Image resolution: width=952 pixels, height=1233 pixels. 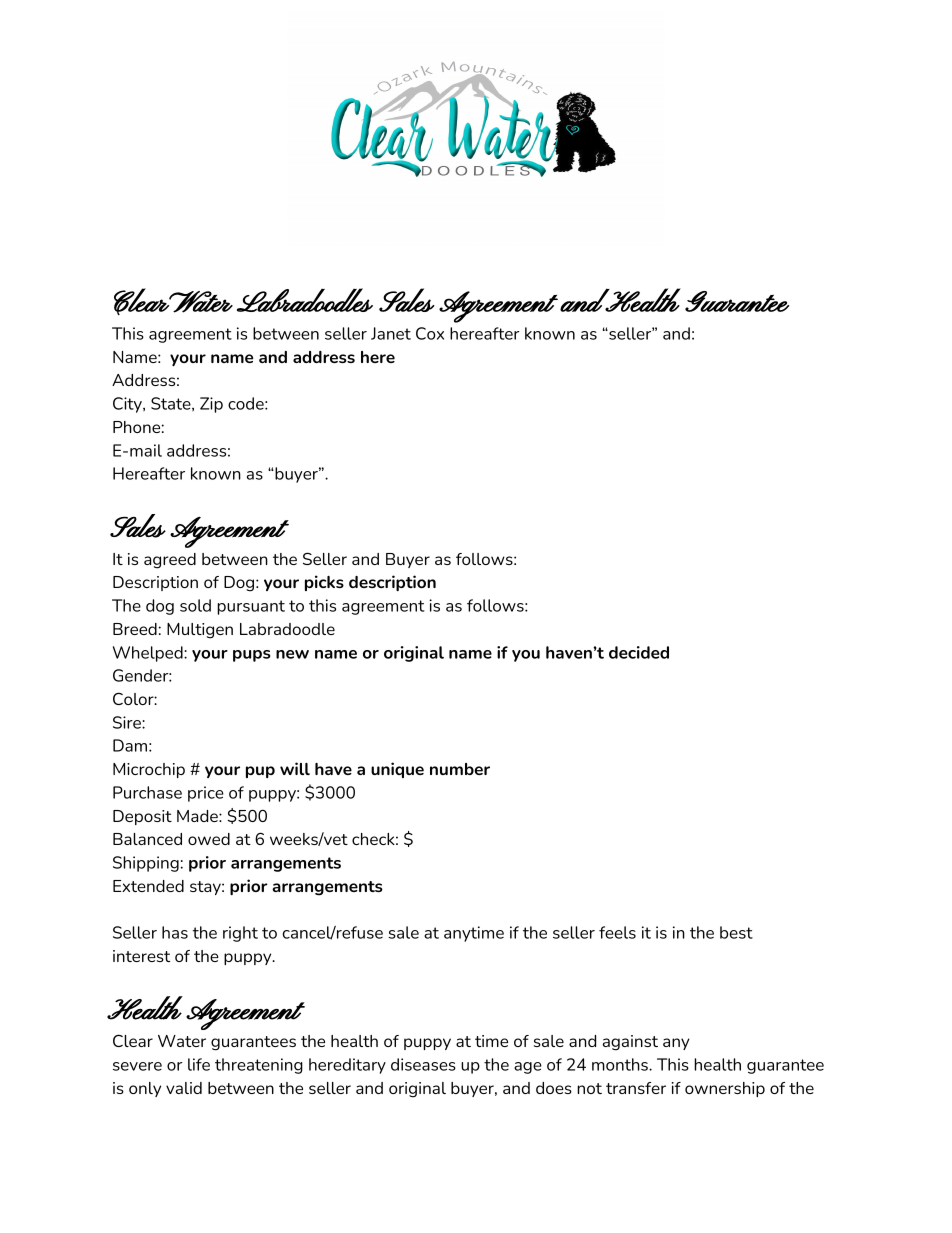 What do you see at coordinates (211, 405) in the page?
I see `Zip` at bounding box center [211, 405].
